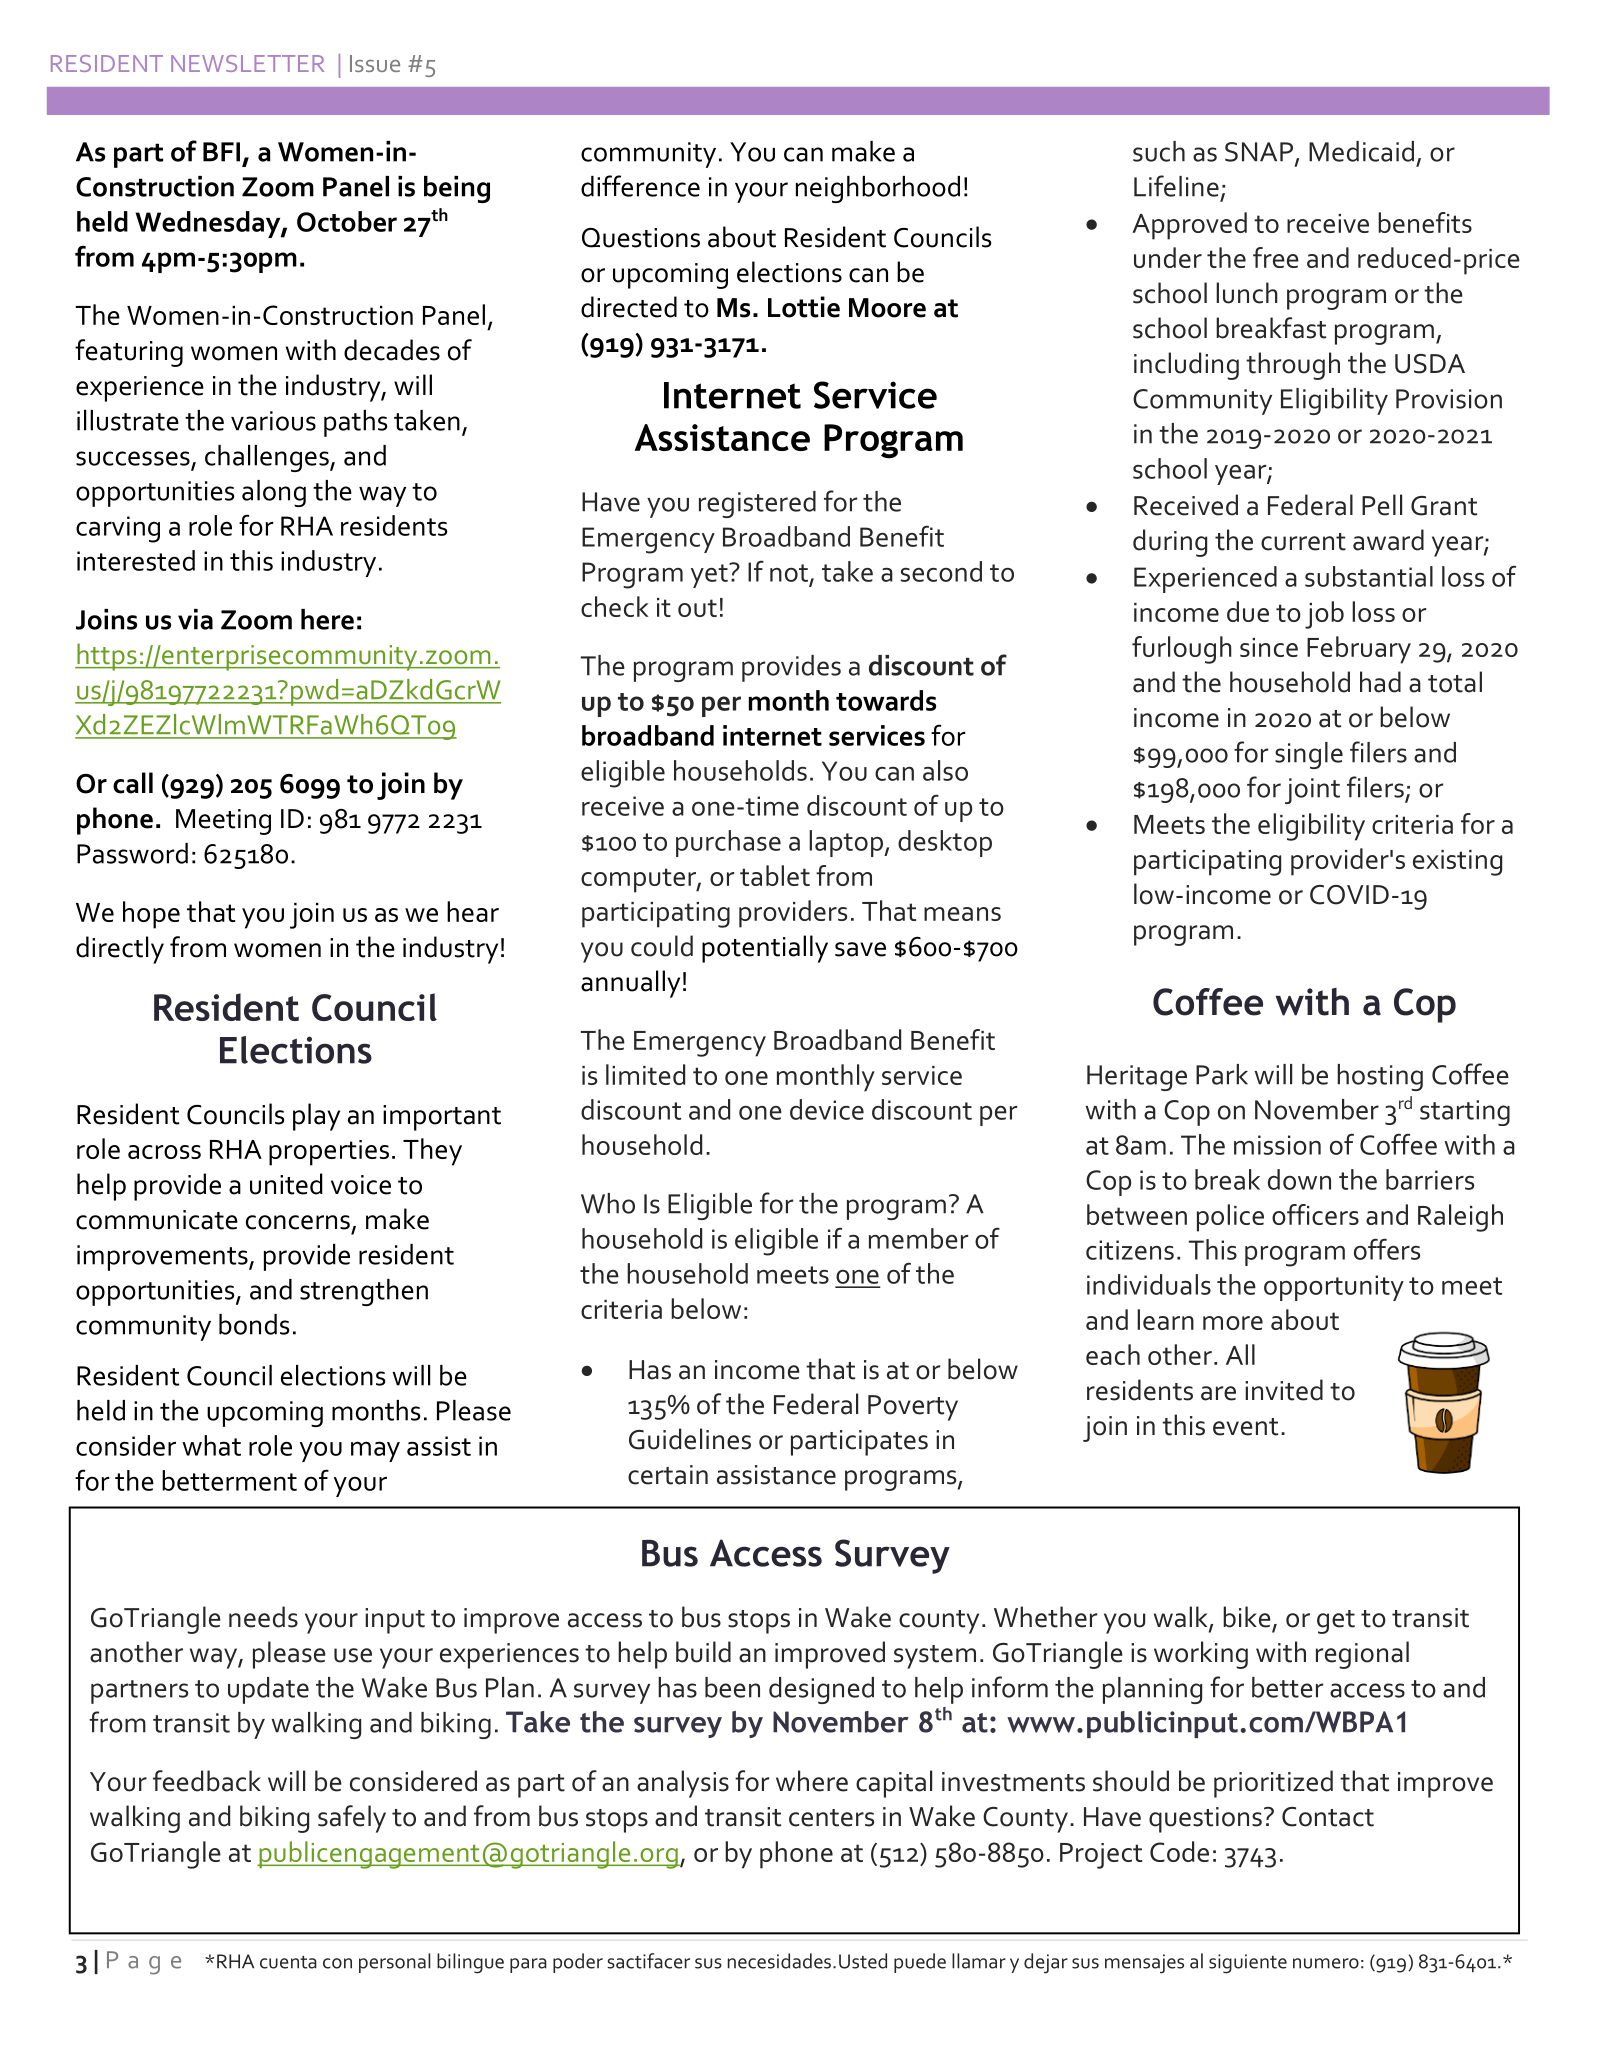 This screenshot has width=1599, height=2069. What do you see at coordinates (827, 1109) in the screenshot?
I see `device` at bounding box center [827, 1109].
